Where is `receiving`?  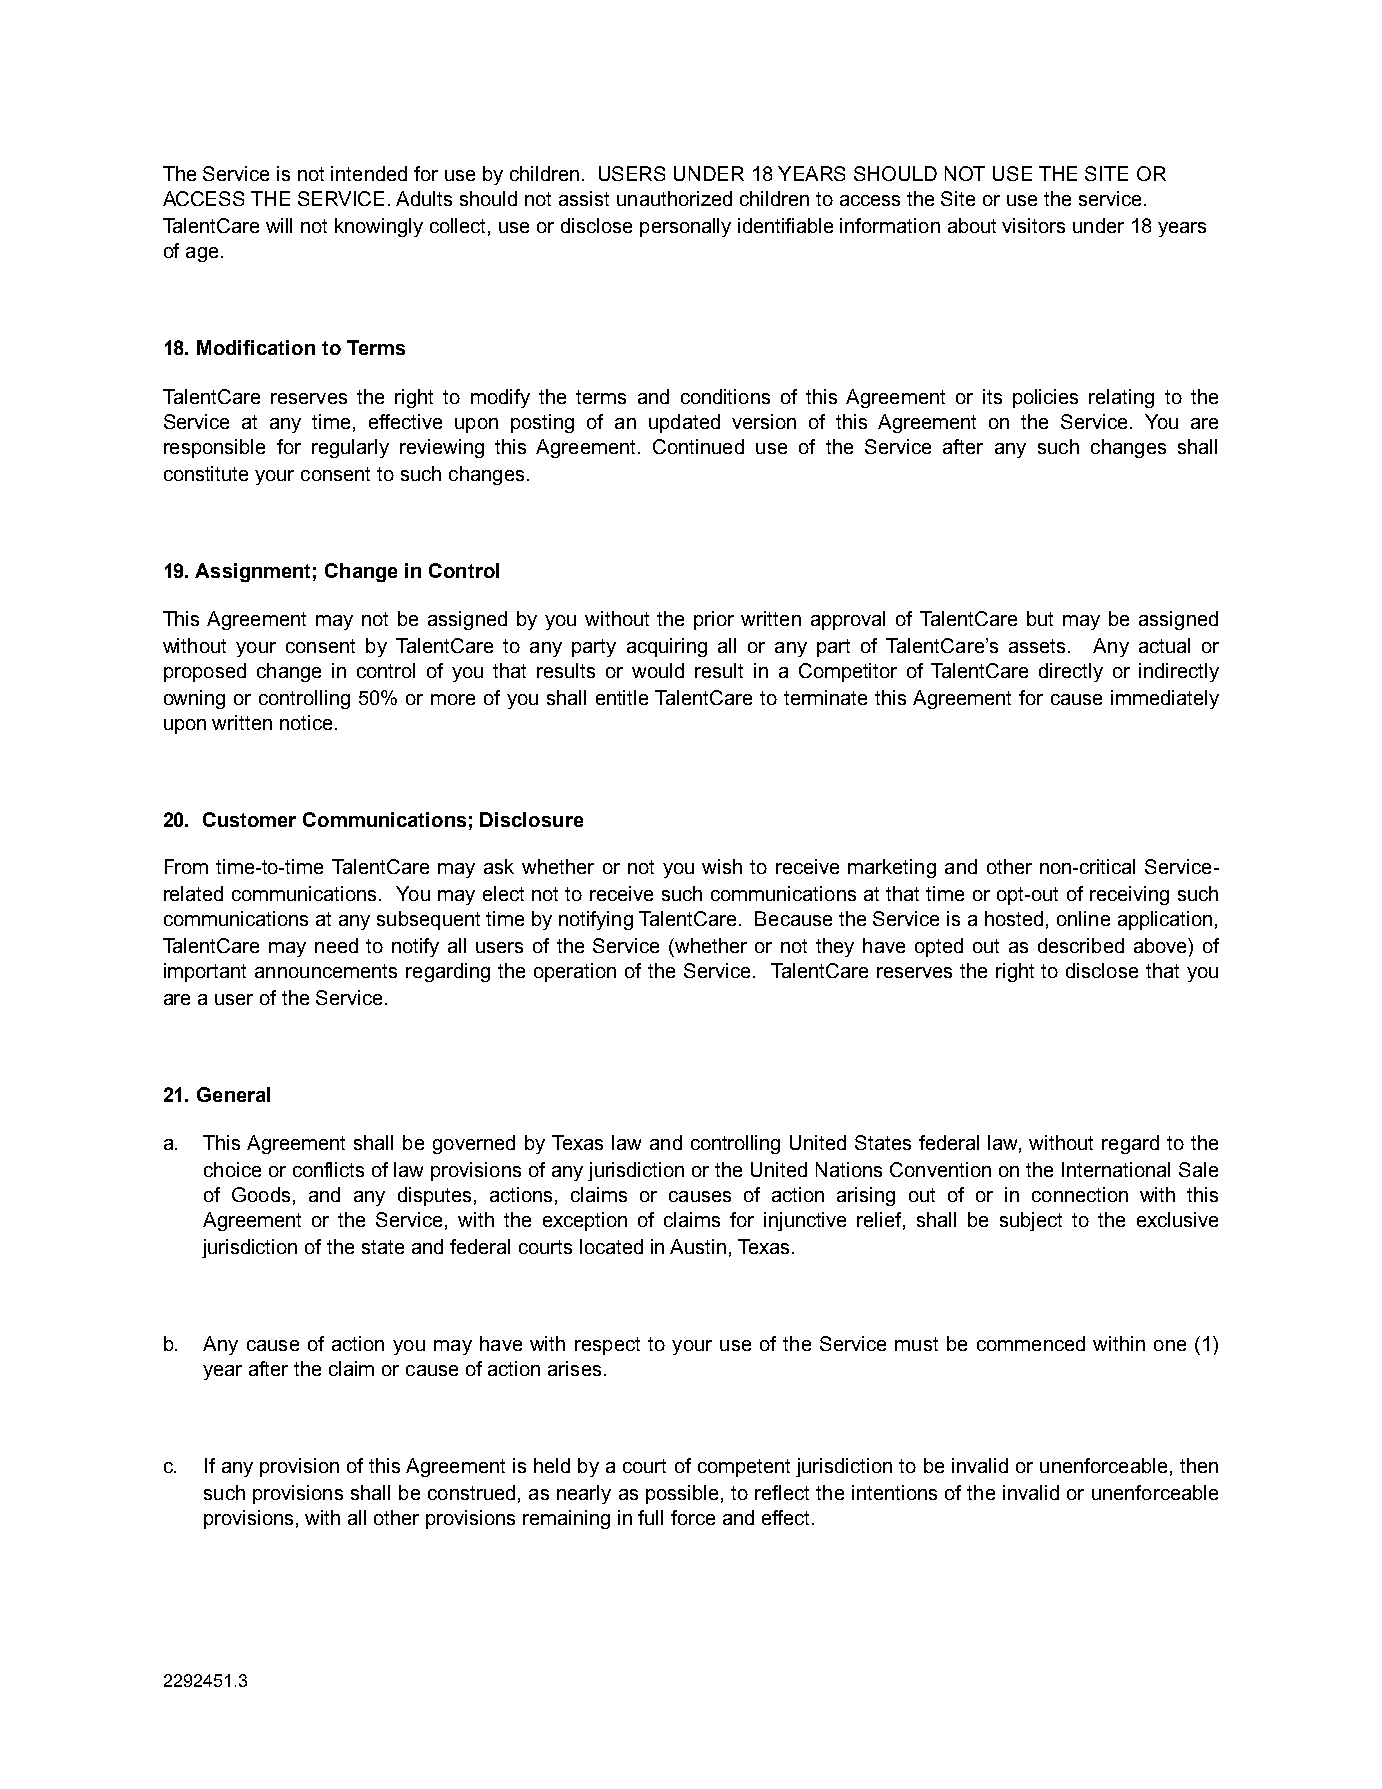
receiving is located at coordinates (1129, 895).
